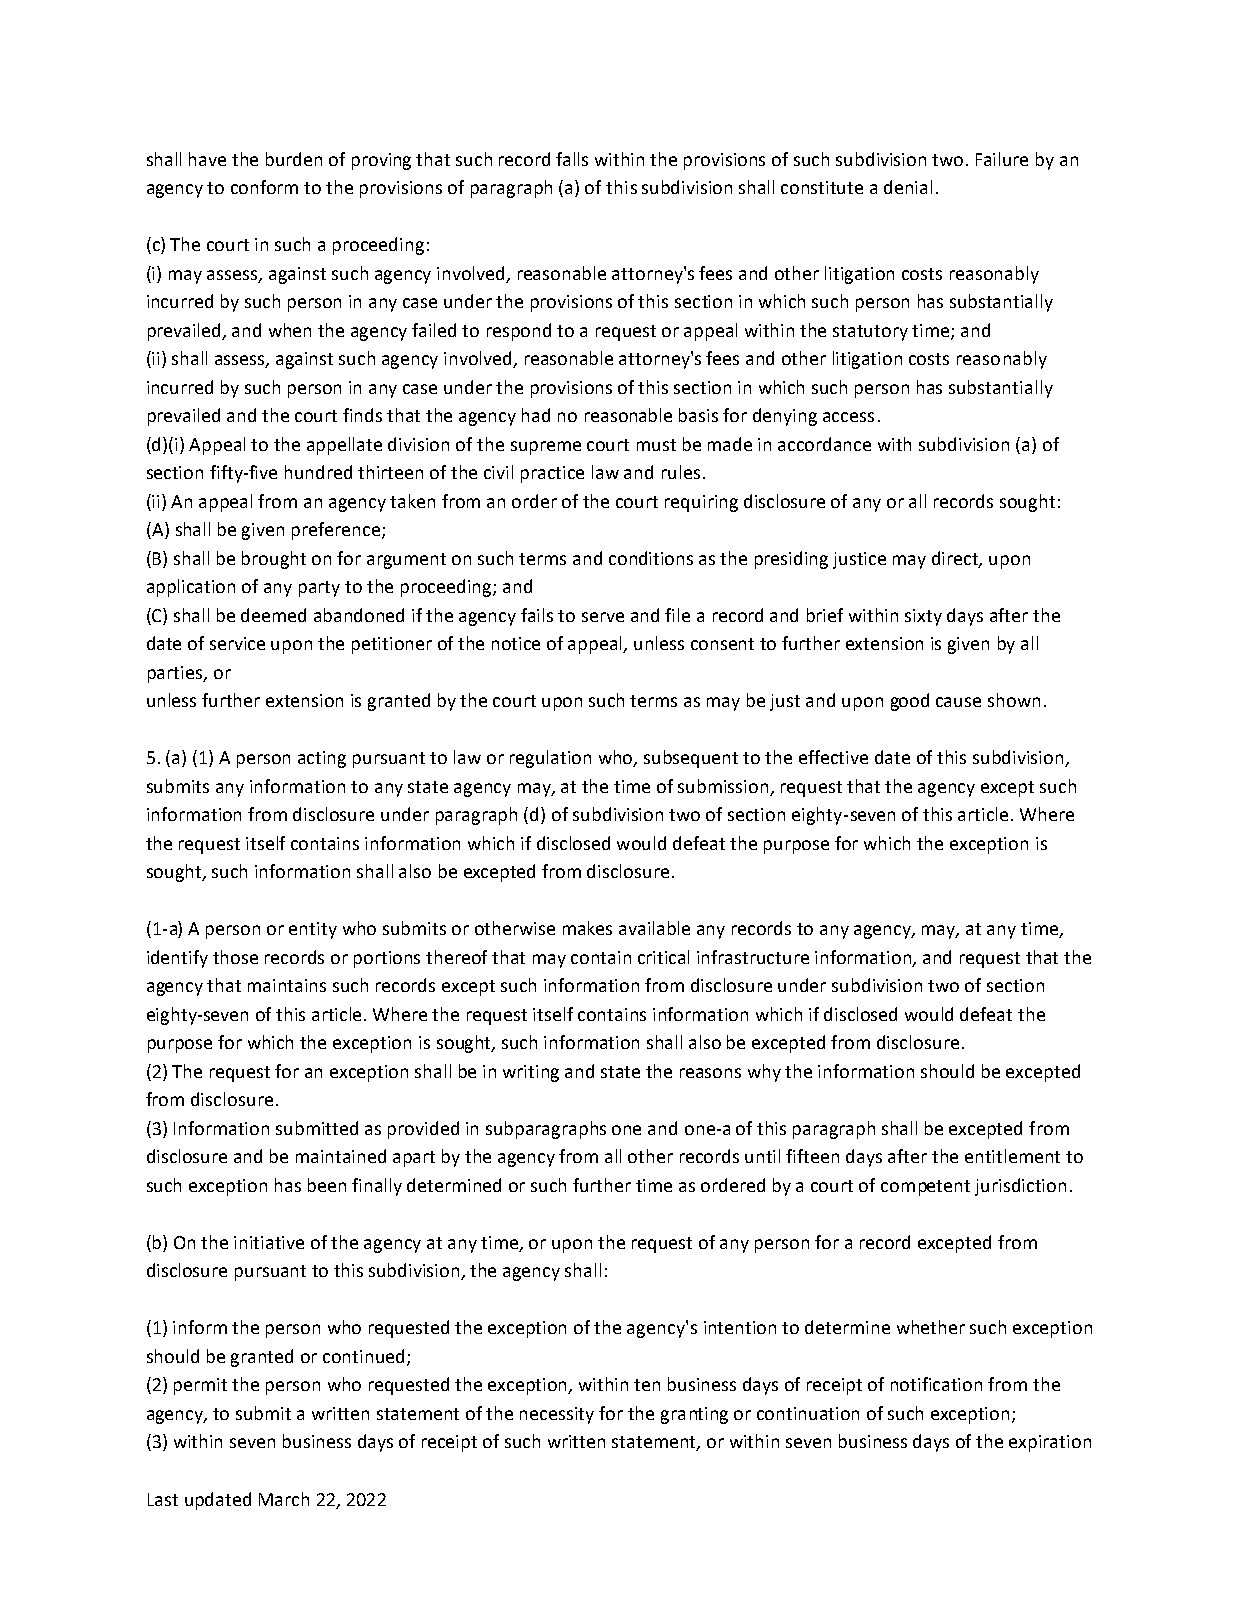  What do you see at coordinates (603, 617) in the page?
I see `serve` at bounding box center [603, 617].
